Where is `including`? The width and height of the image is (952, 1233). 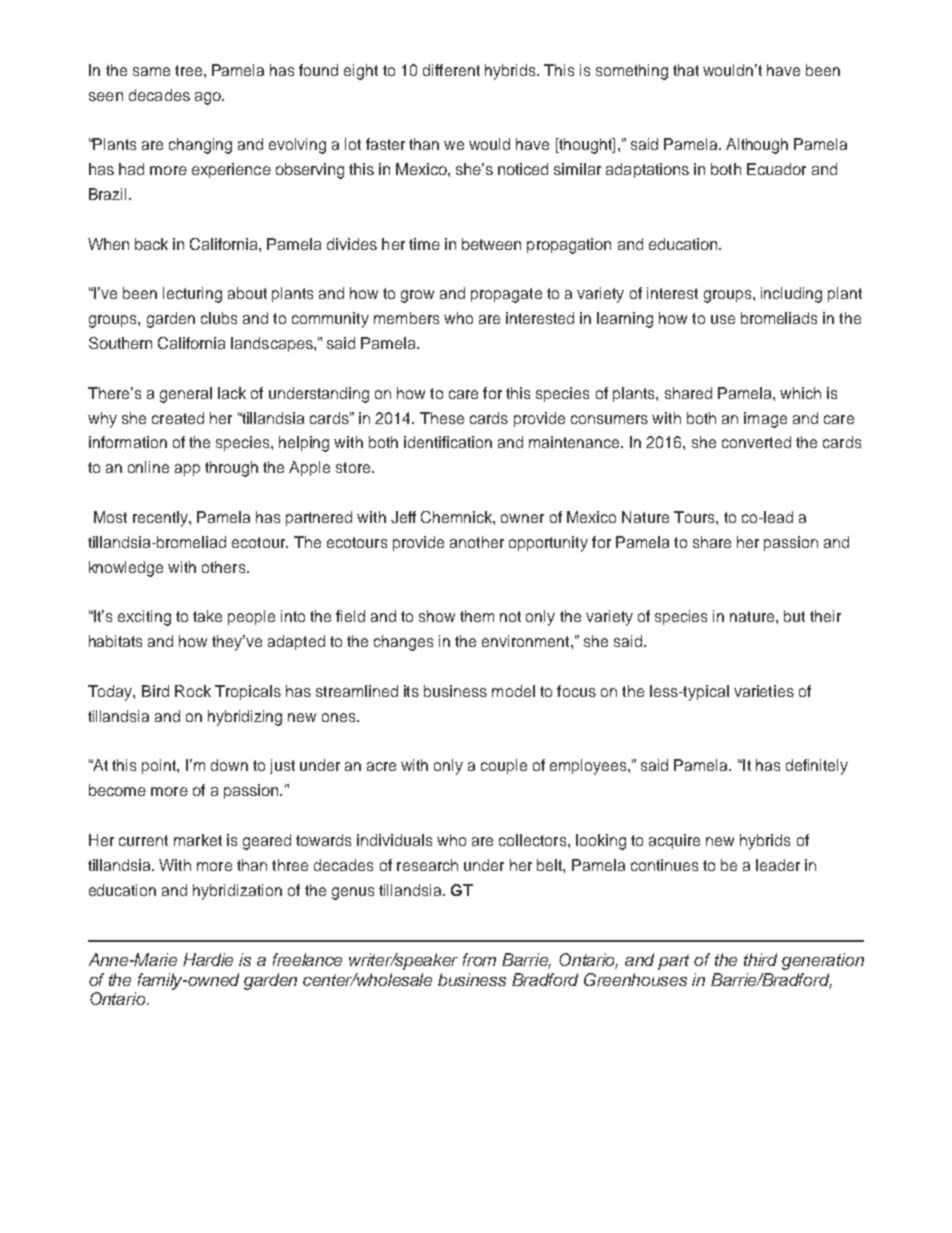 including is located at coordinates (791, 295).
